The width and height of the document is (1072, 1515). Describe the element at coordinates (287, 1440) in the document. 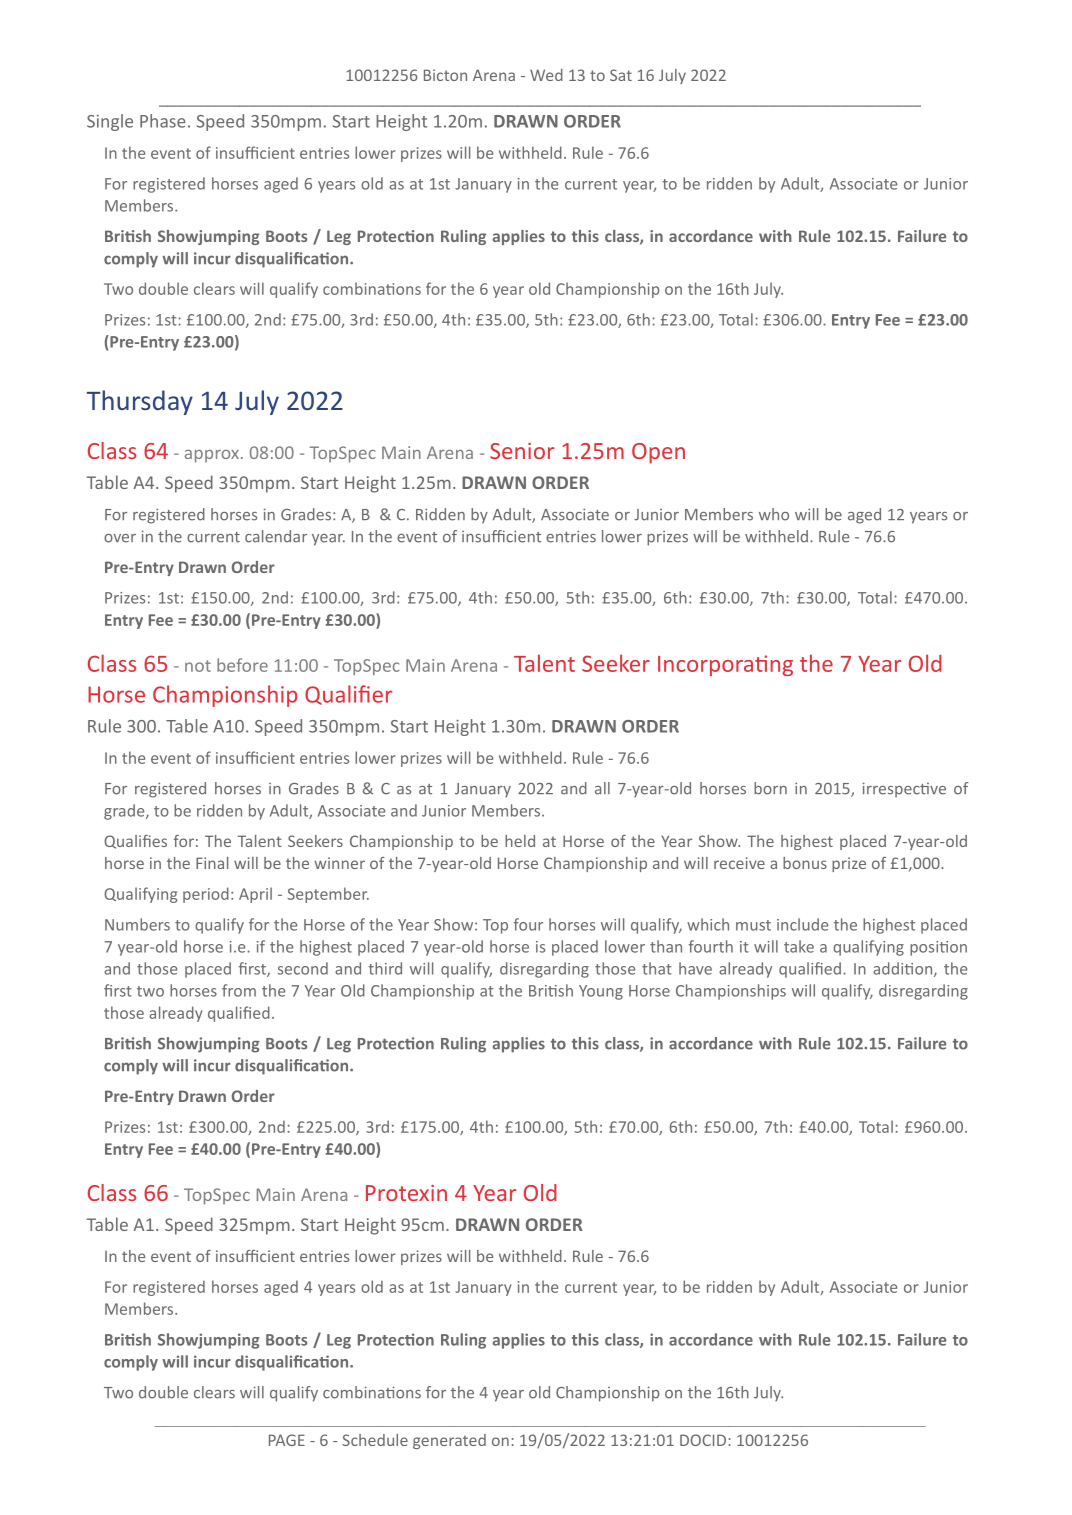

I see `PAGE` at that location.
